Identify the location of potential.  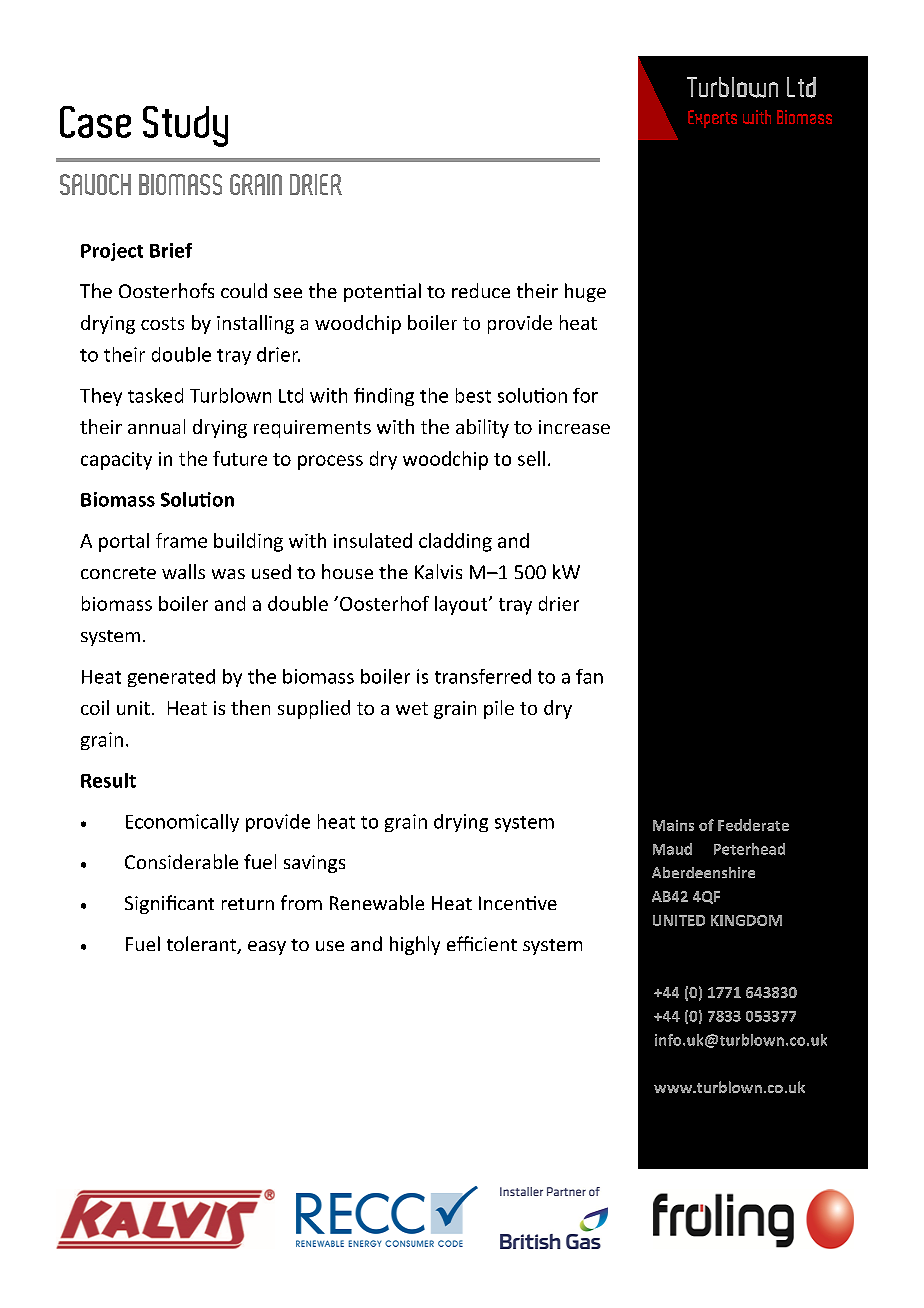
(382, 292).
